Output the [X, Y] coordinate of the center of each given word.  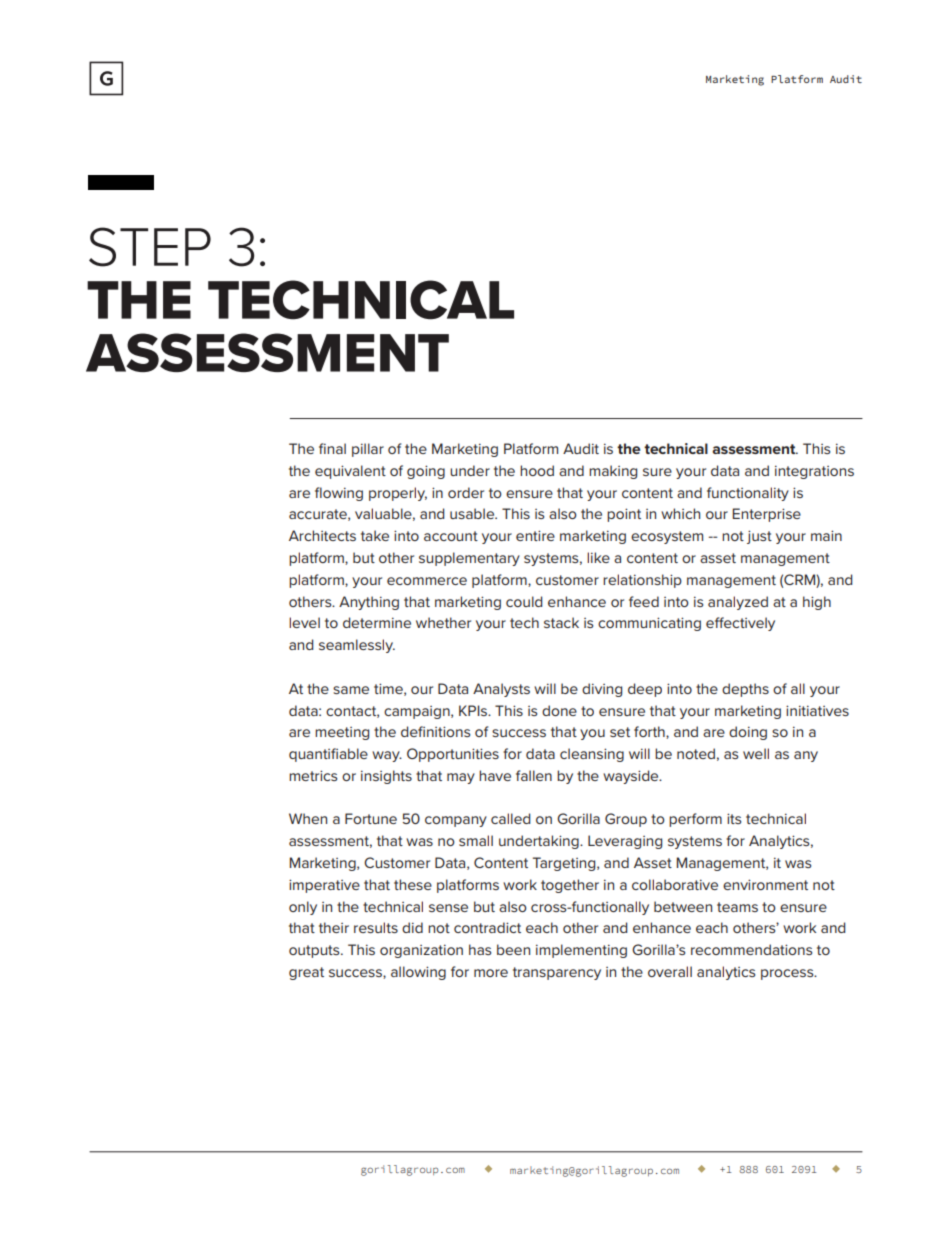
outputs [315, 951]
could [524, 601]
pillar [368, 450]
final [332, 448]
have [495, 775]
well [756, 753]
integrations [814, 472]
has [480, 949]
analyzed [738, 603]
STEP [150, 247]
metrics [313, 775]
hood [537, 470]
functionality [748, 494]
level [304, 622]
